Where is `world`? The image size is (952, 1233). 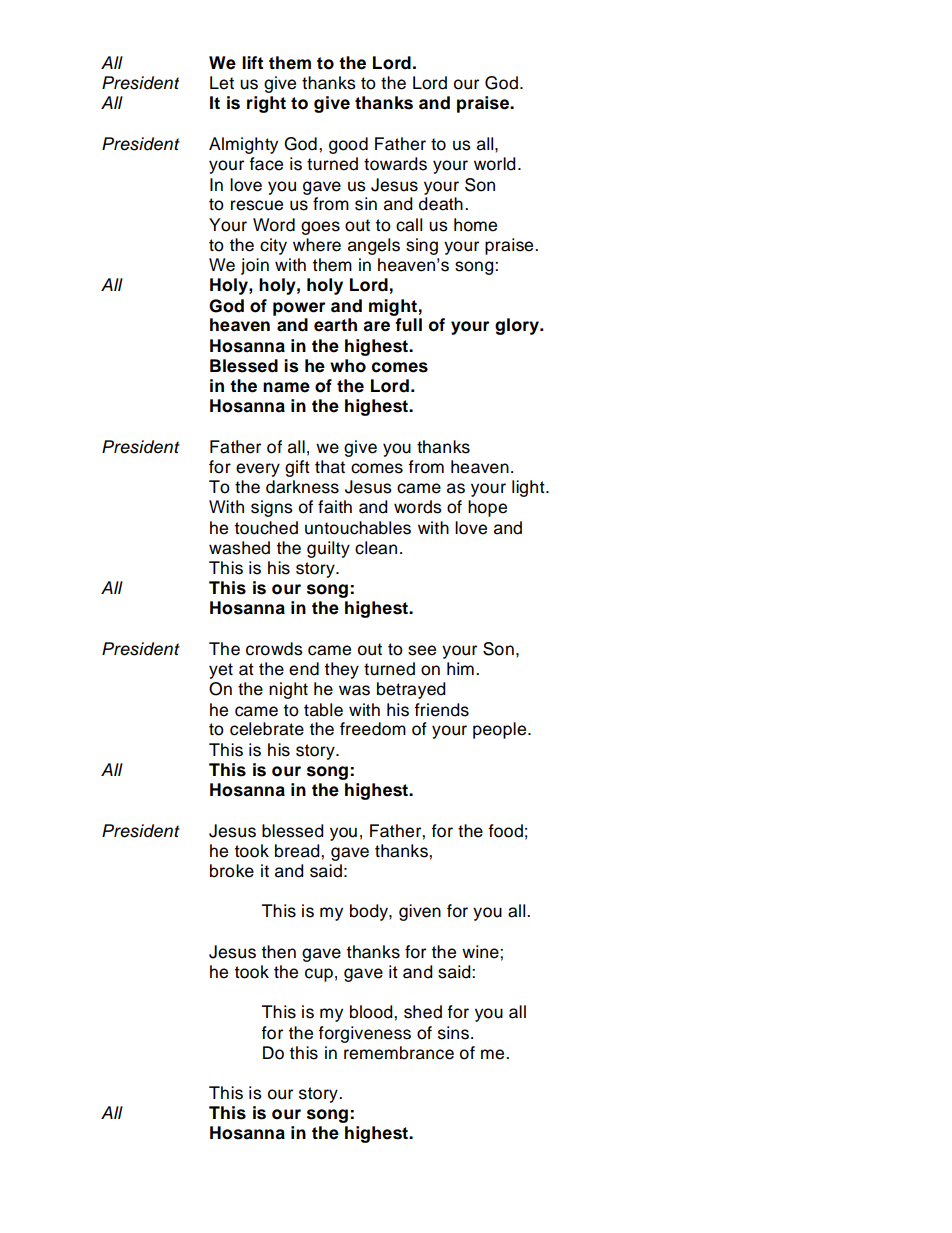 world is located at coordinates (495, 164).
